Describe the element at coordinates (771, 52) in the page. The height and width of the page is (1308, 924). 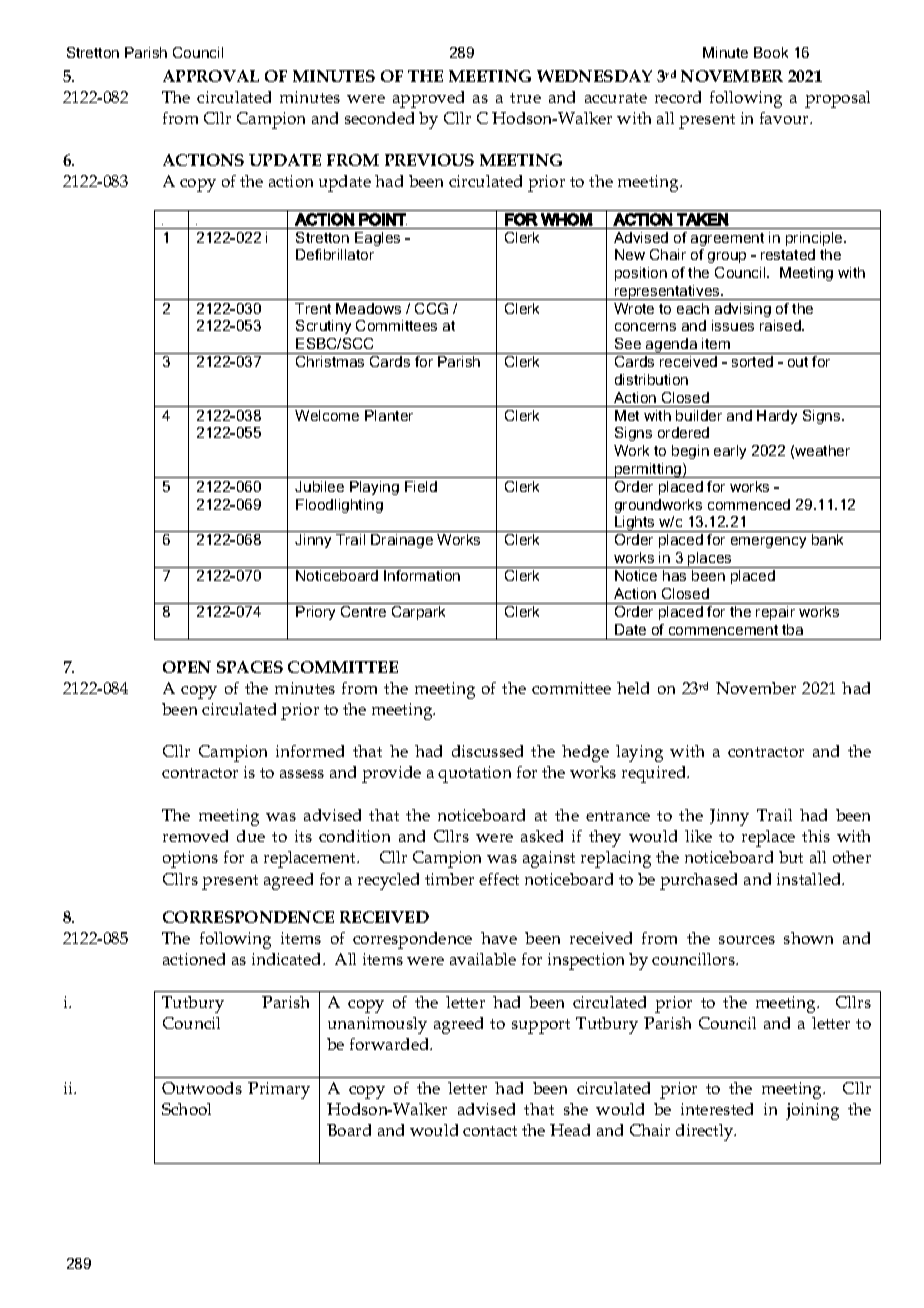
I see `Book` at that location.
